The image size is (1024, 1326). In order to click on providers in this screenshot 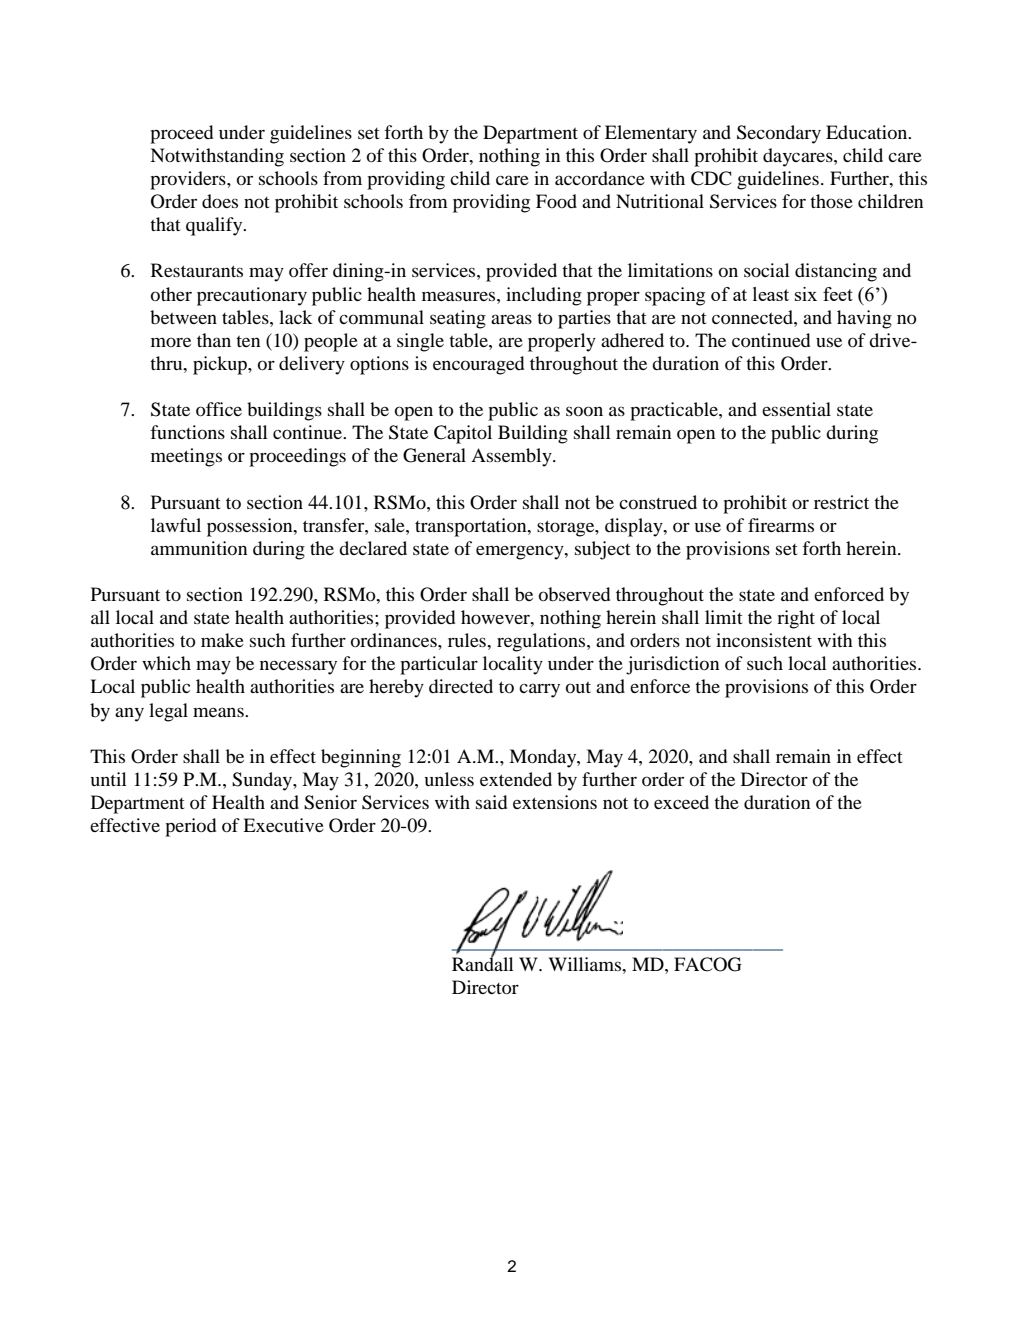, I will do `click(189, 180)`.
